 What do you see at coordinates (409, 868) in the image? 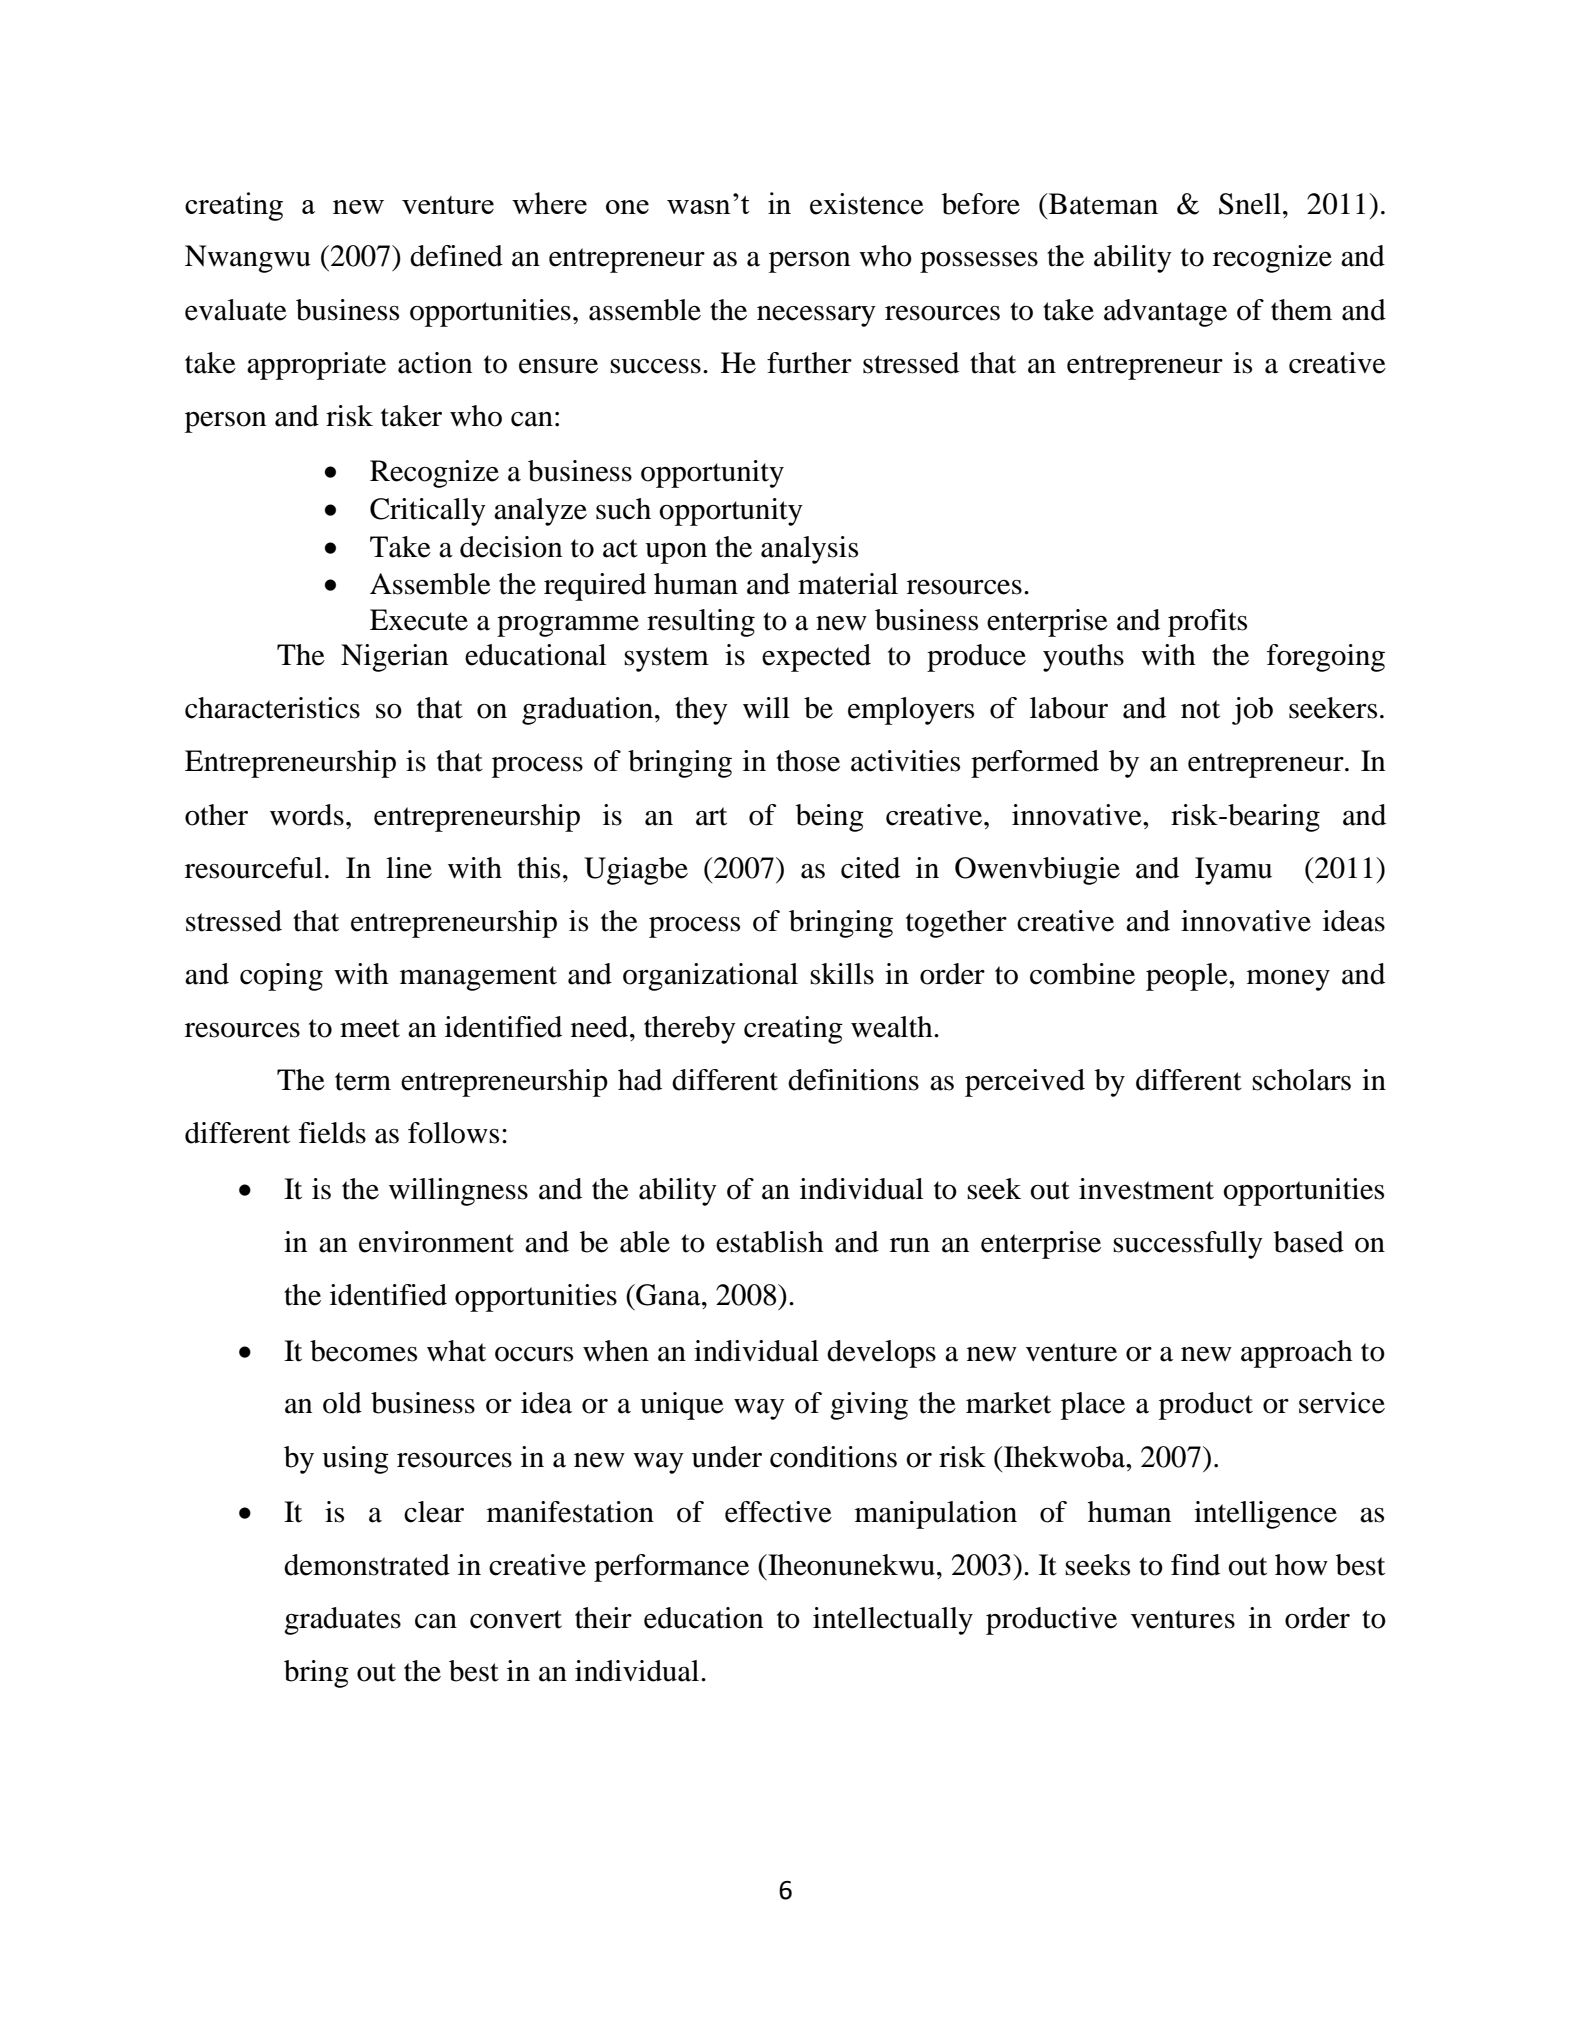
I see `line` at bounding box center [409, 868].
